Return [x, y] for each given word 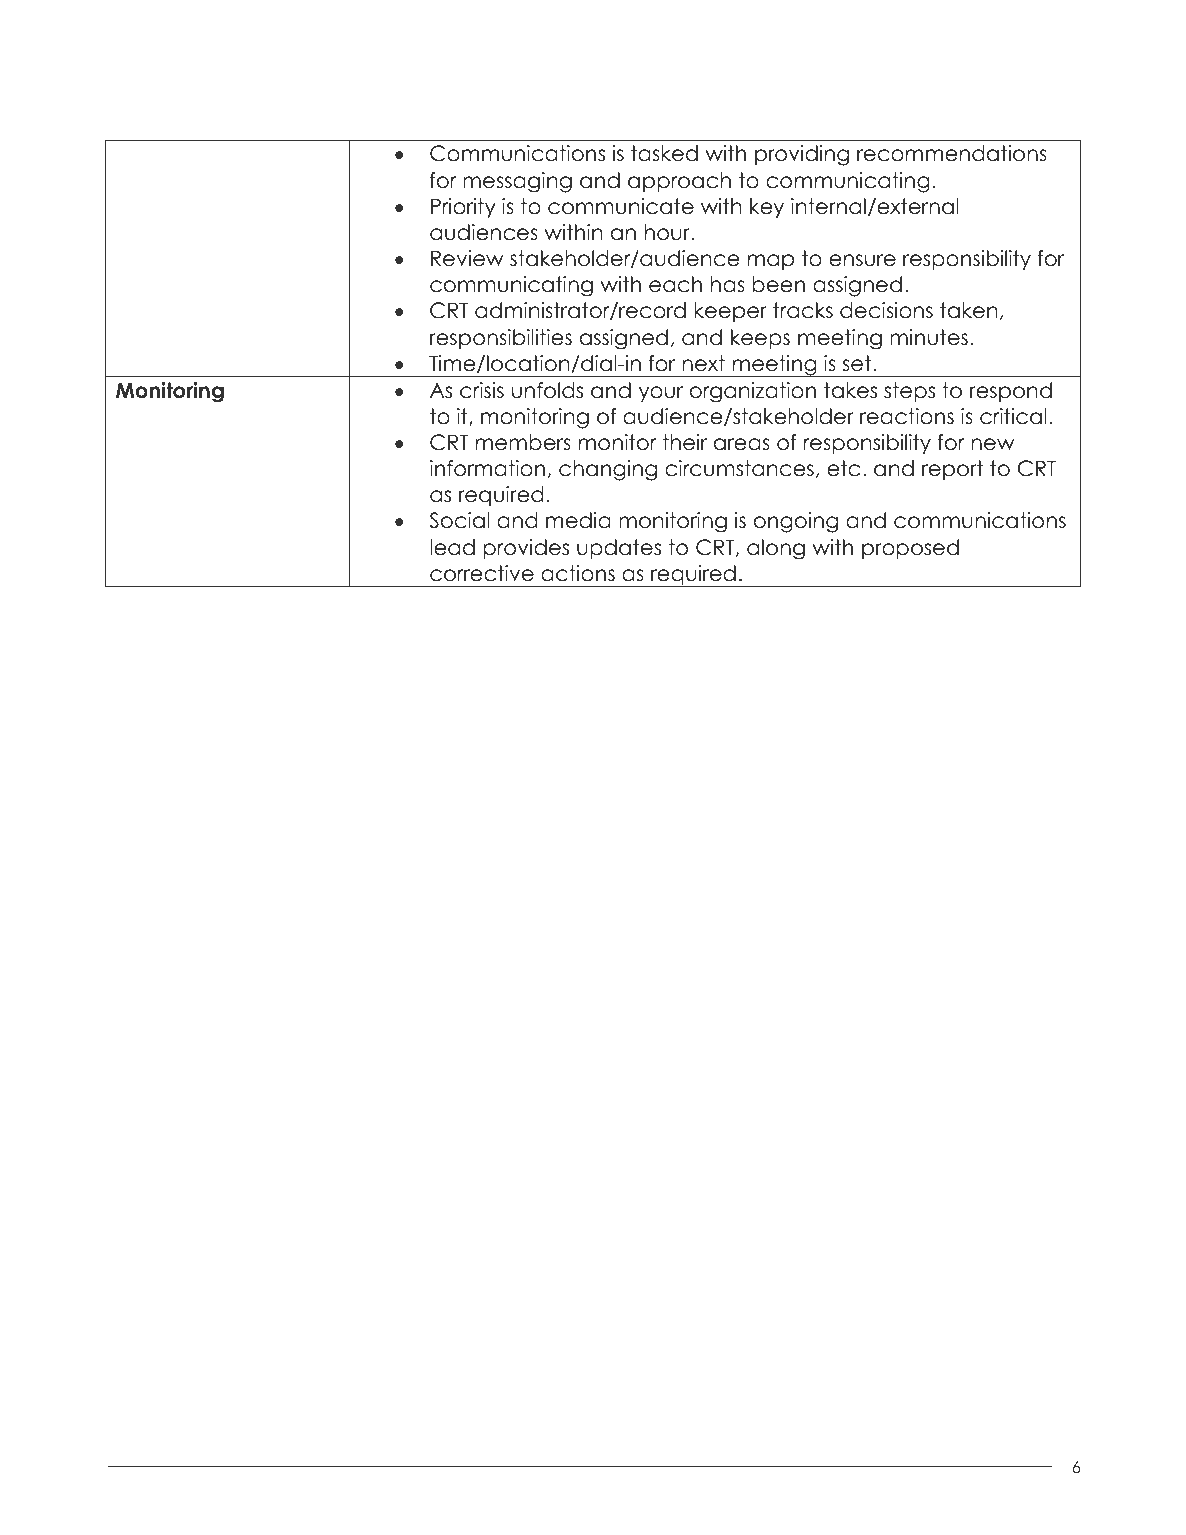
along [776, 549]
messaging [517, 182]
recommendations [952, 153]
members [523, 442]
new [993, 444]
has [728, 284]
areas [742, 444]
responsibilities [501, 339]
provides [526, 549]
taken [969, 310]
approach [679, 182]
